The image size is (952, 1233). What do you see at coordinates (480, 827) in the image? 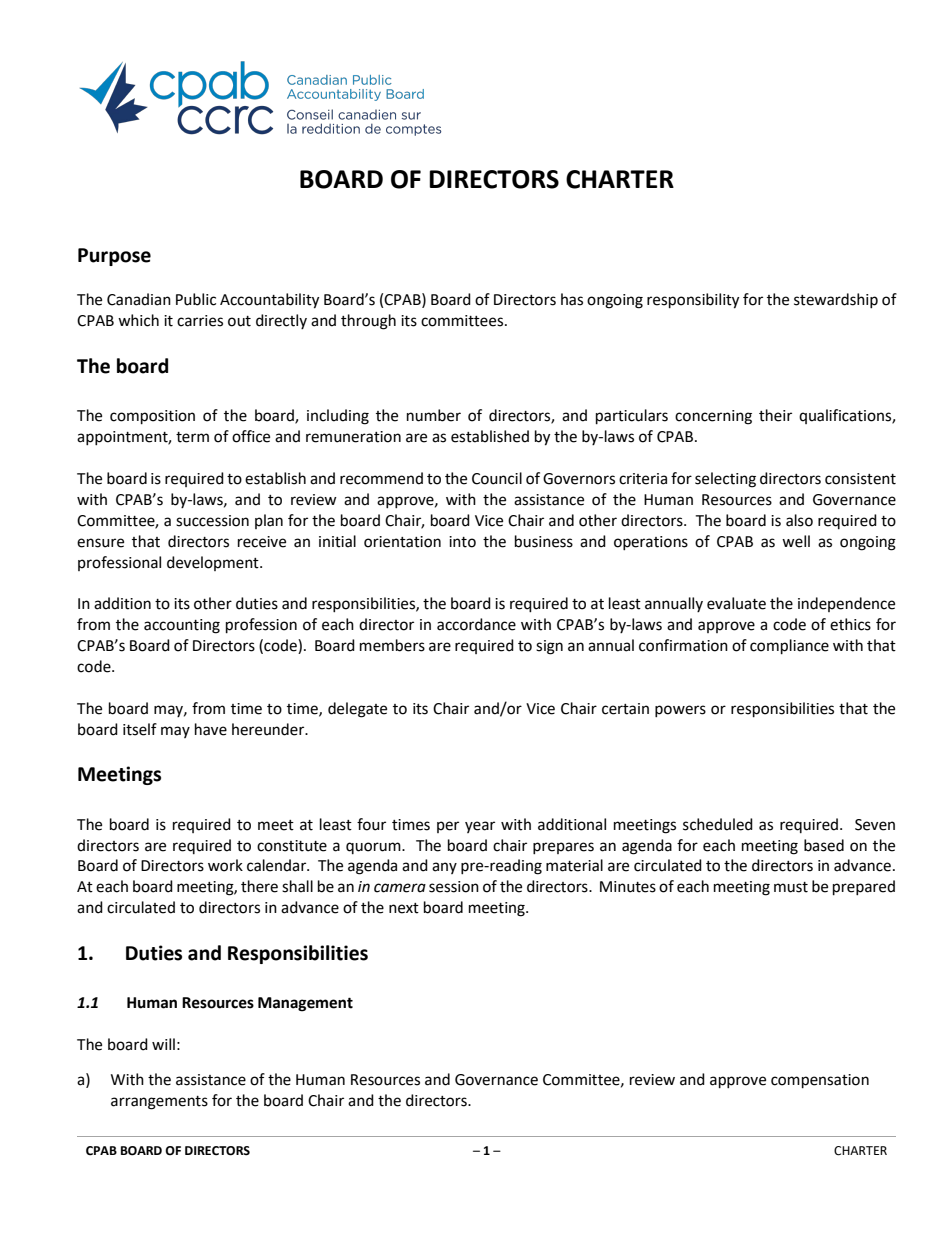
I see `year` at bounding box center [480, 827].
